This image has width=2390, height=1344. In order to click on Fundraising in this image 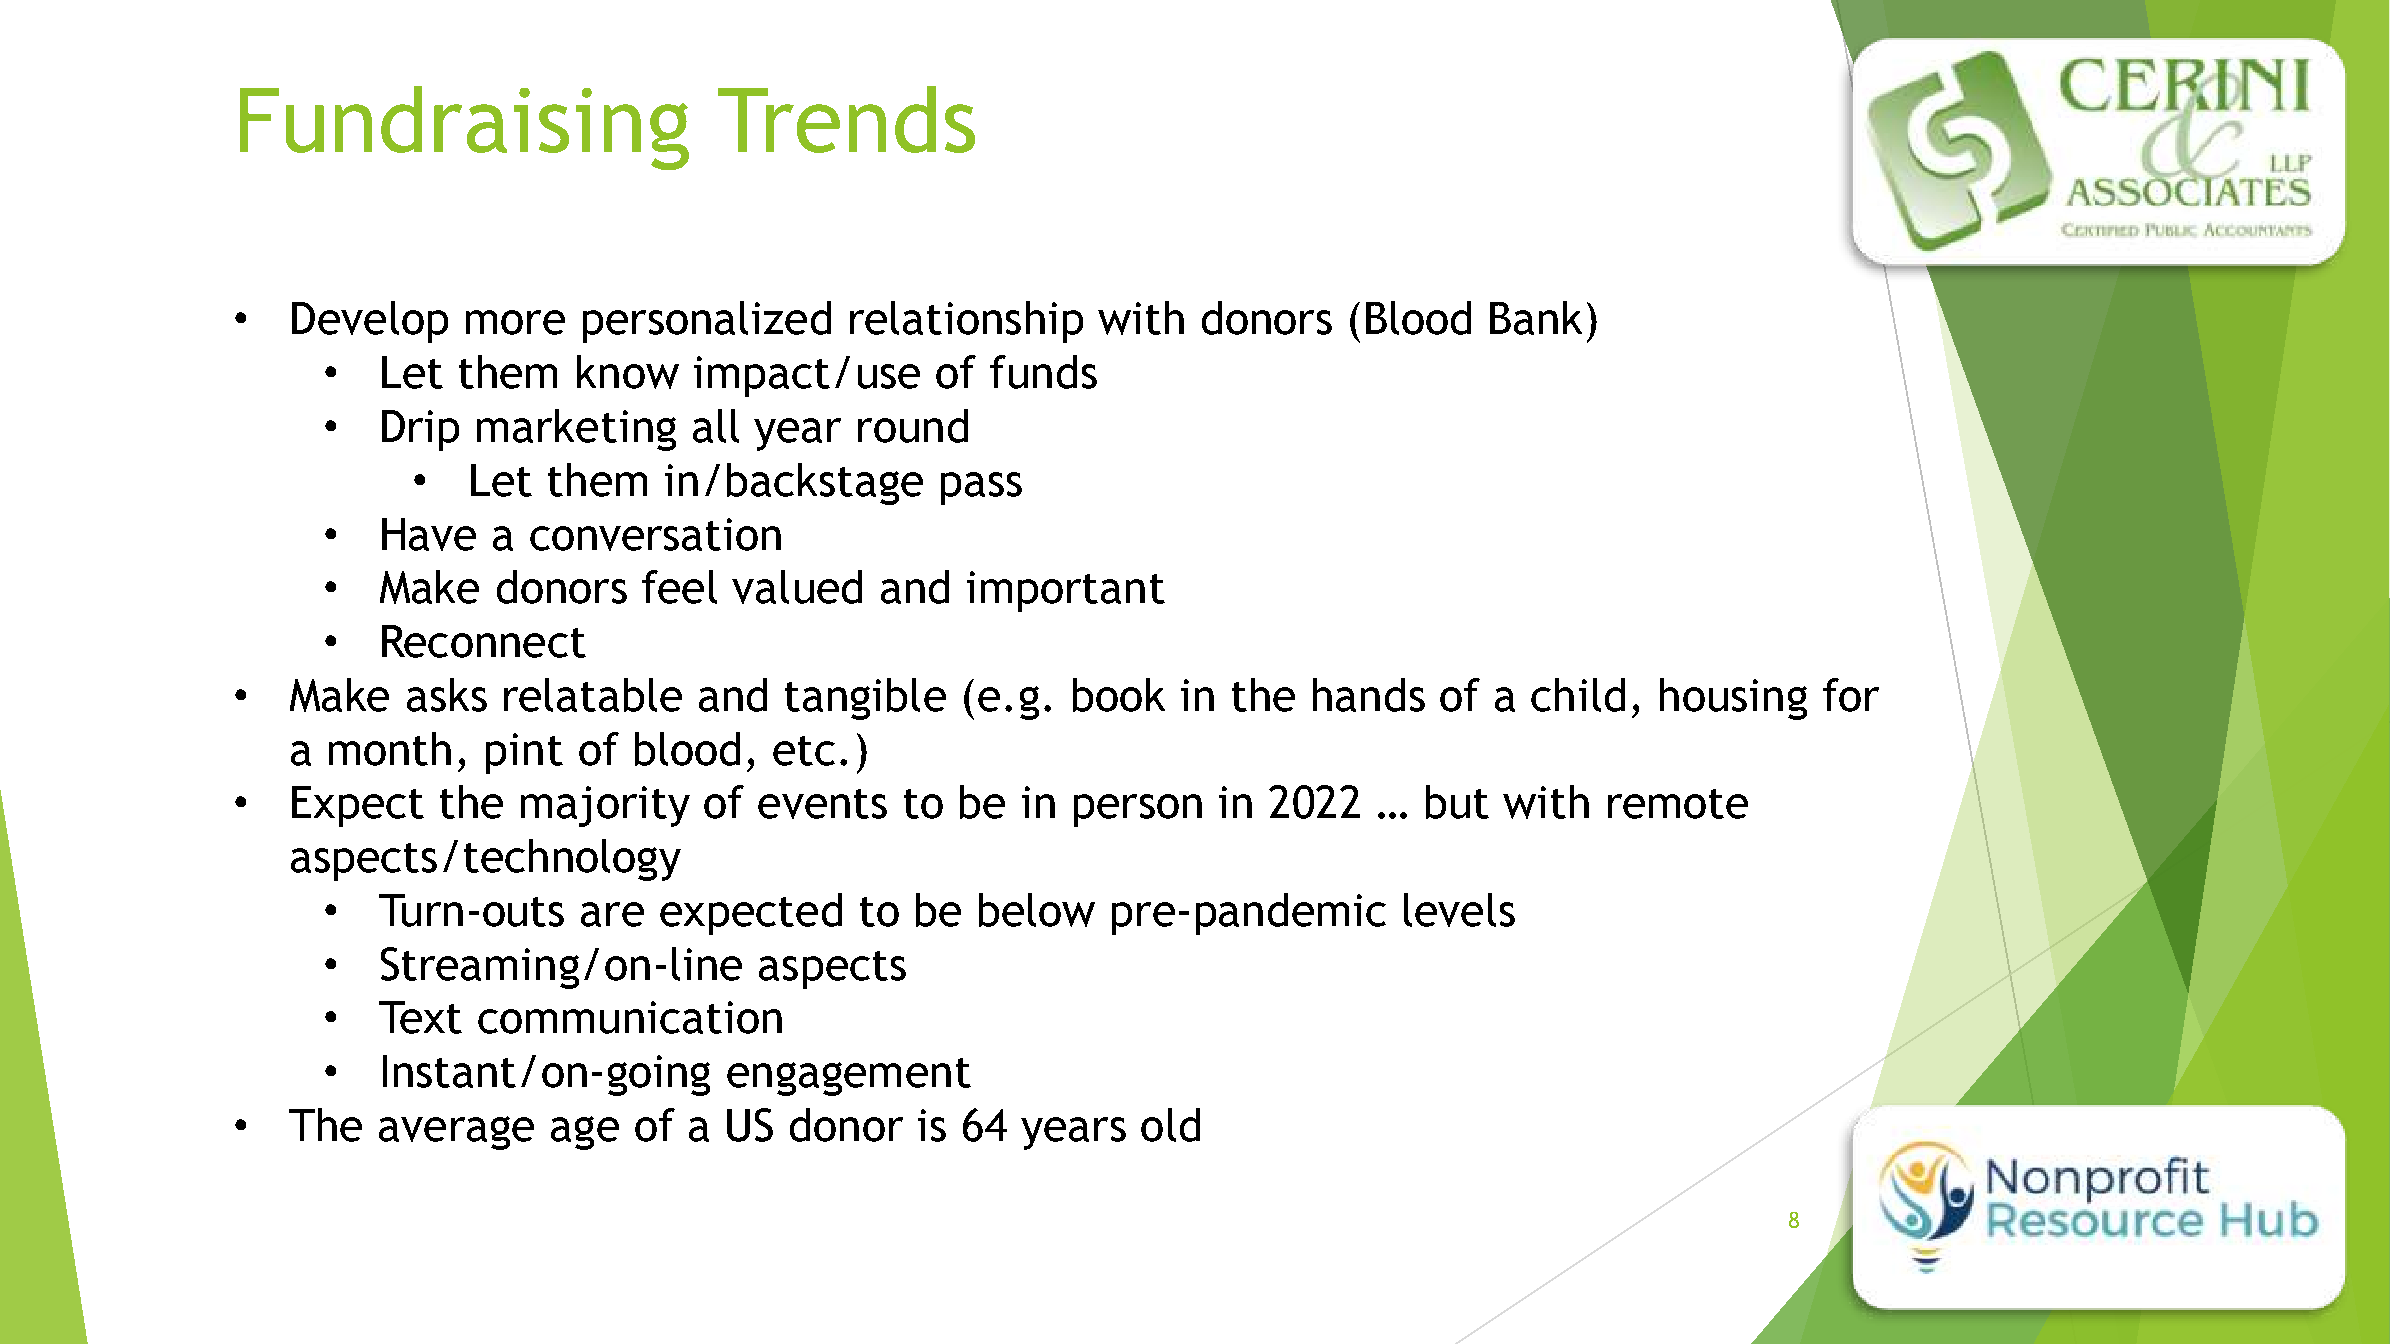, I will do `click(464, 128)`.
